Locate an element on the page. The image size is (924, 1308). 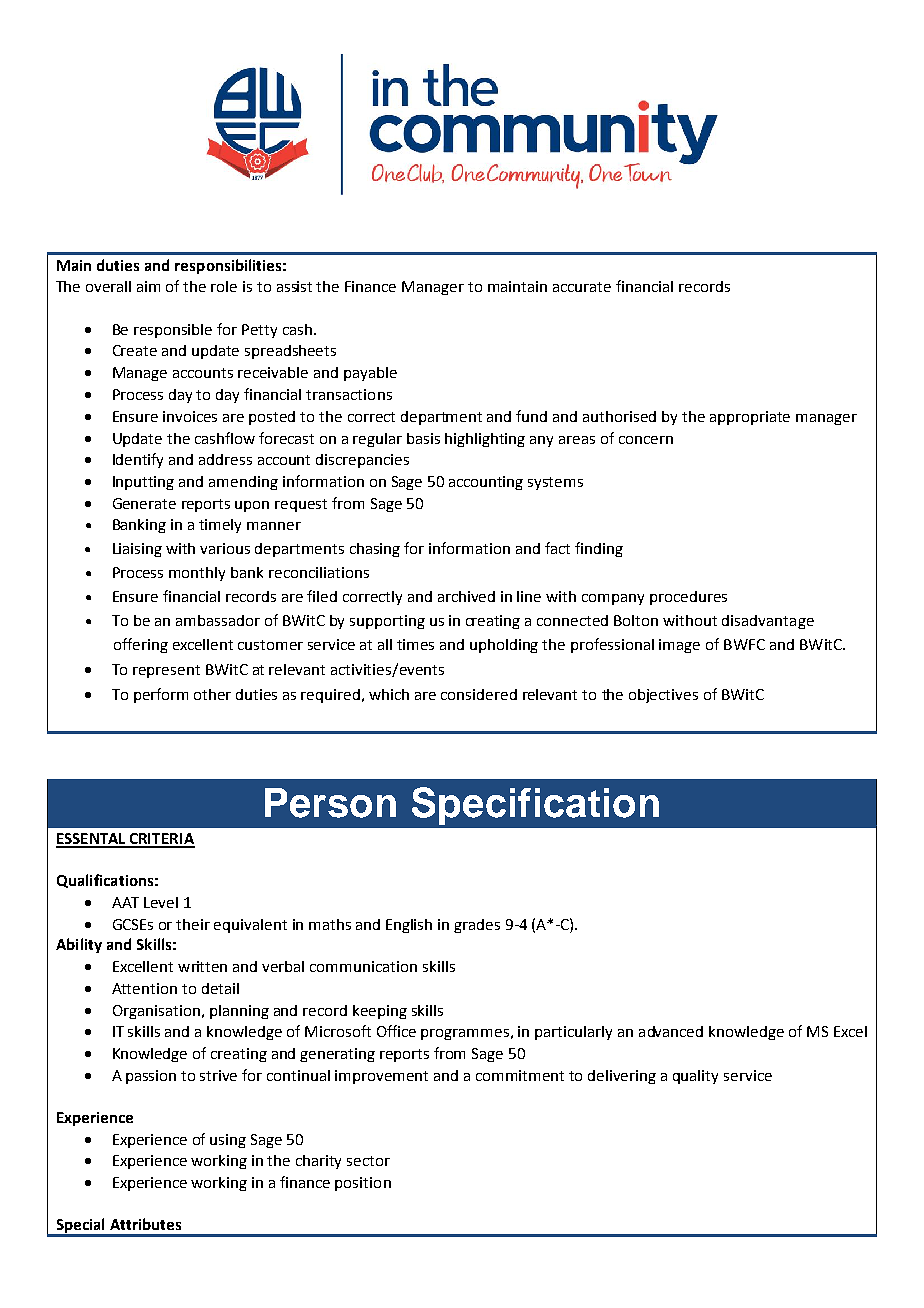
perform is located at coordinates (161, 695).
